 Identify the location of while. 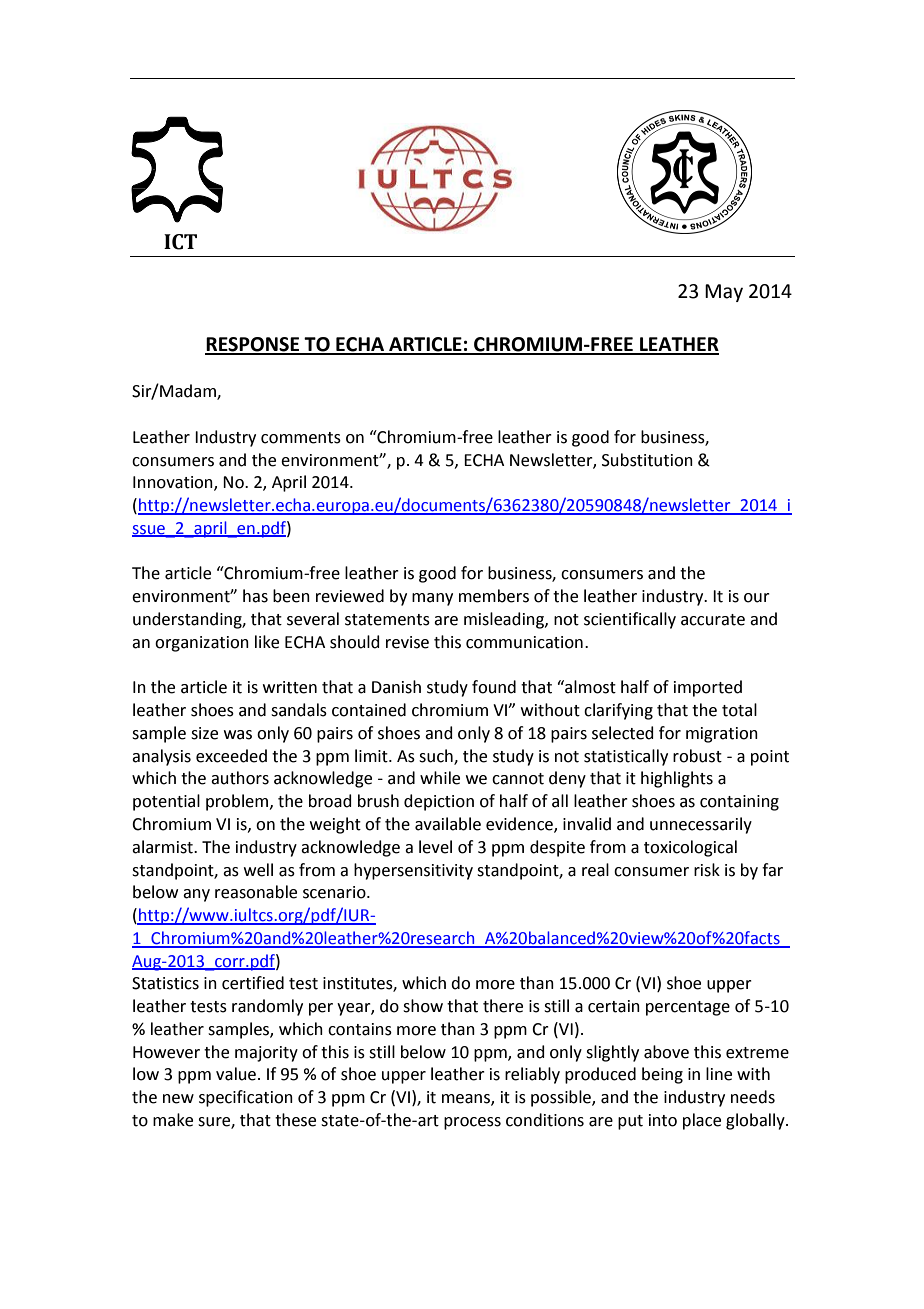
(440, 778).
